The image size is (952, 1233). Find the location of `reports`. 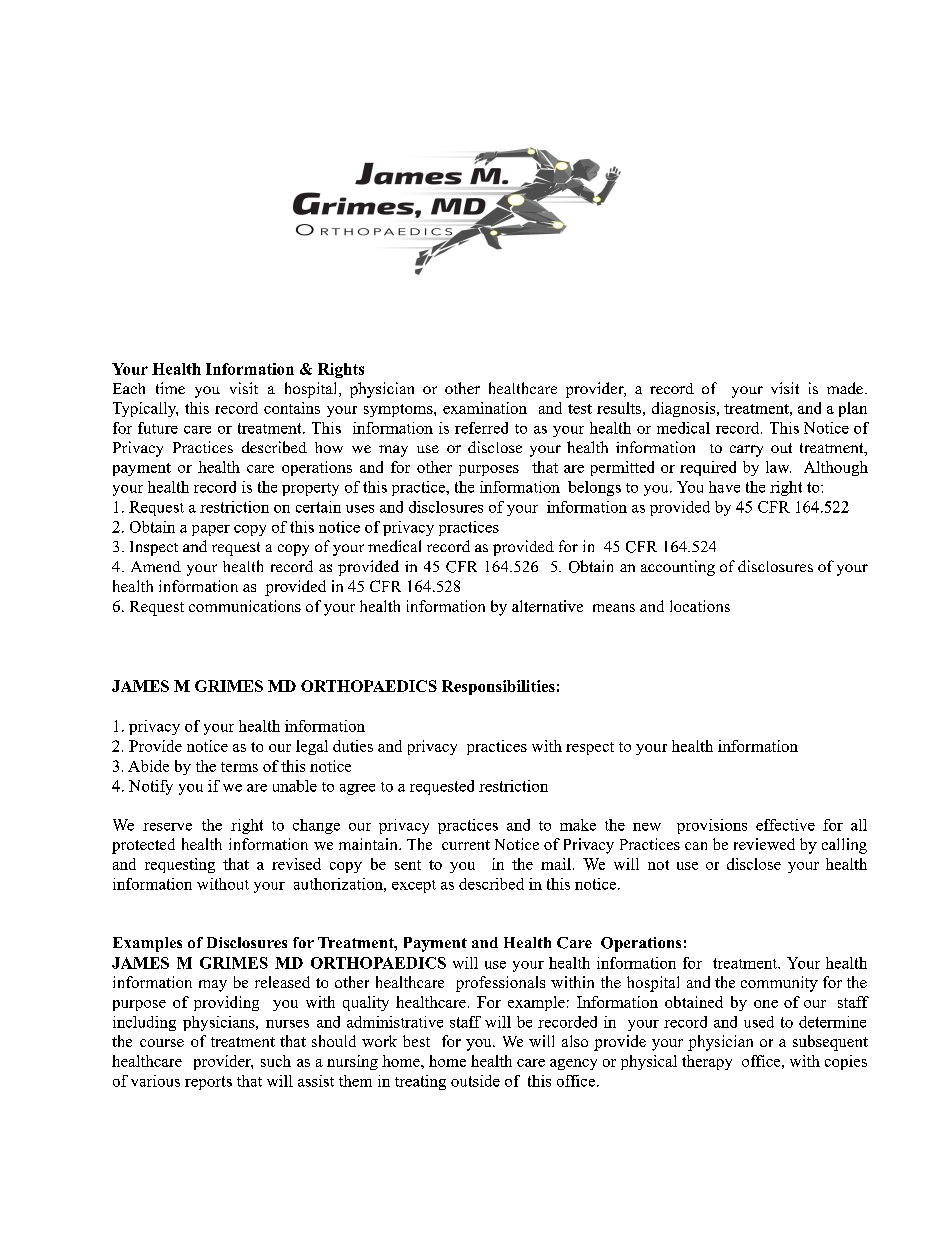

reports is located at coordinates (208, 1083).
